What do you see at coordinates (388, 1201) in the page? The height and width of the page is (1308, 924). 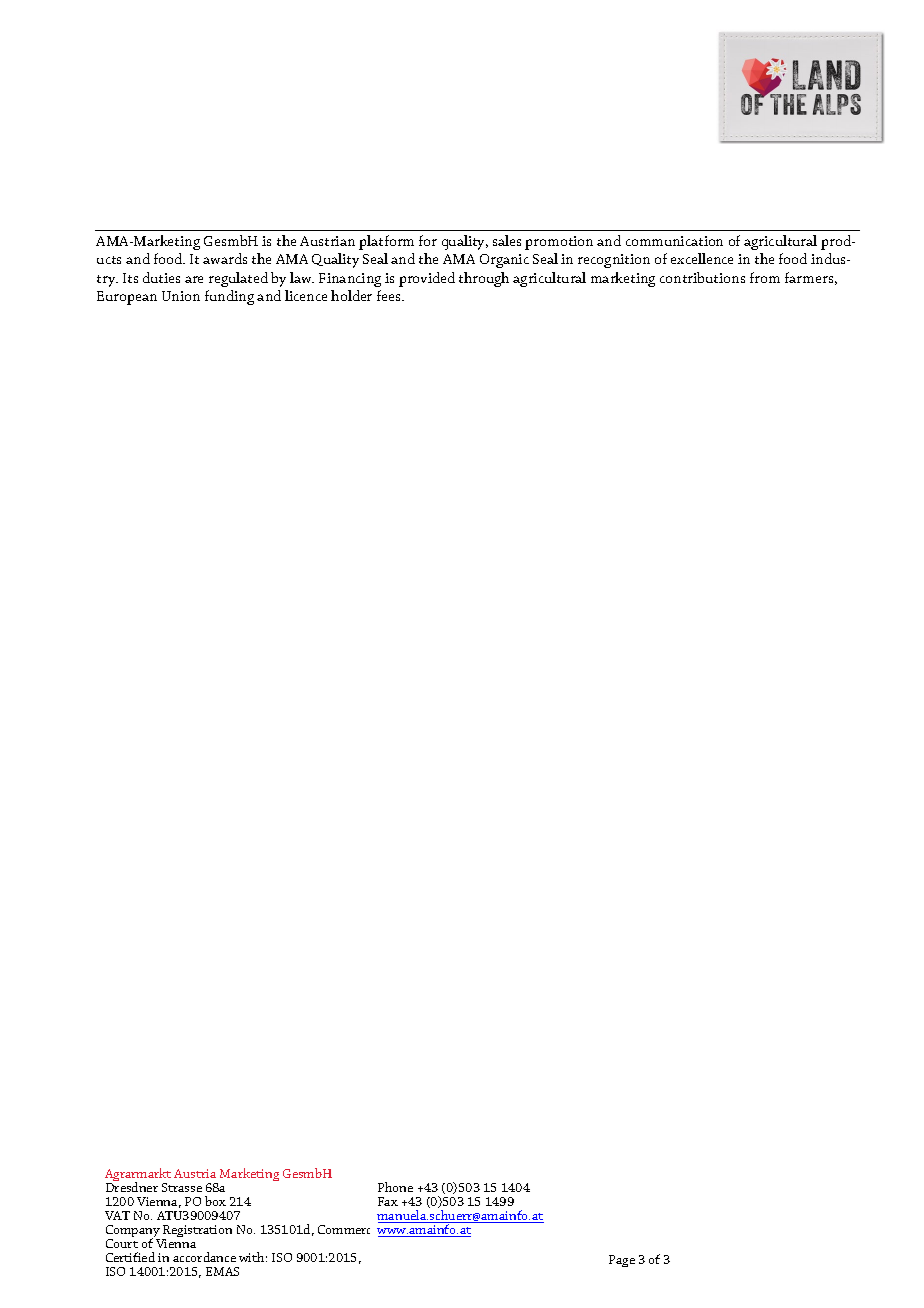 I see `Fax` at bounding box center [388, 1201].
